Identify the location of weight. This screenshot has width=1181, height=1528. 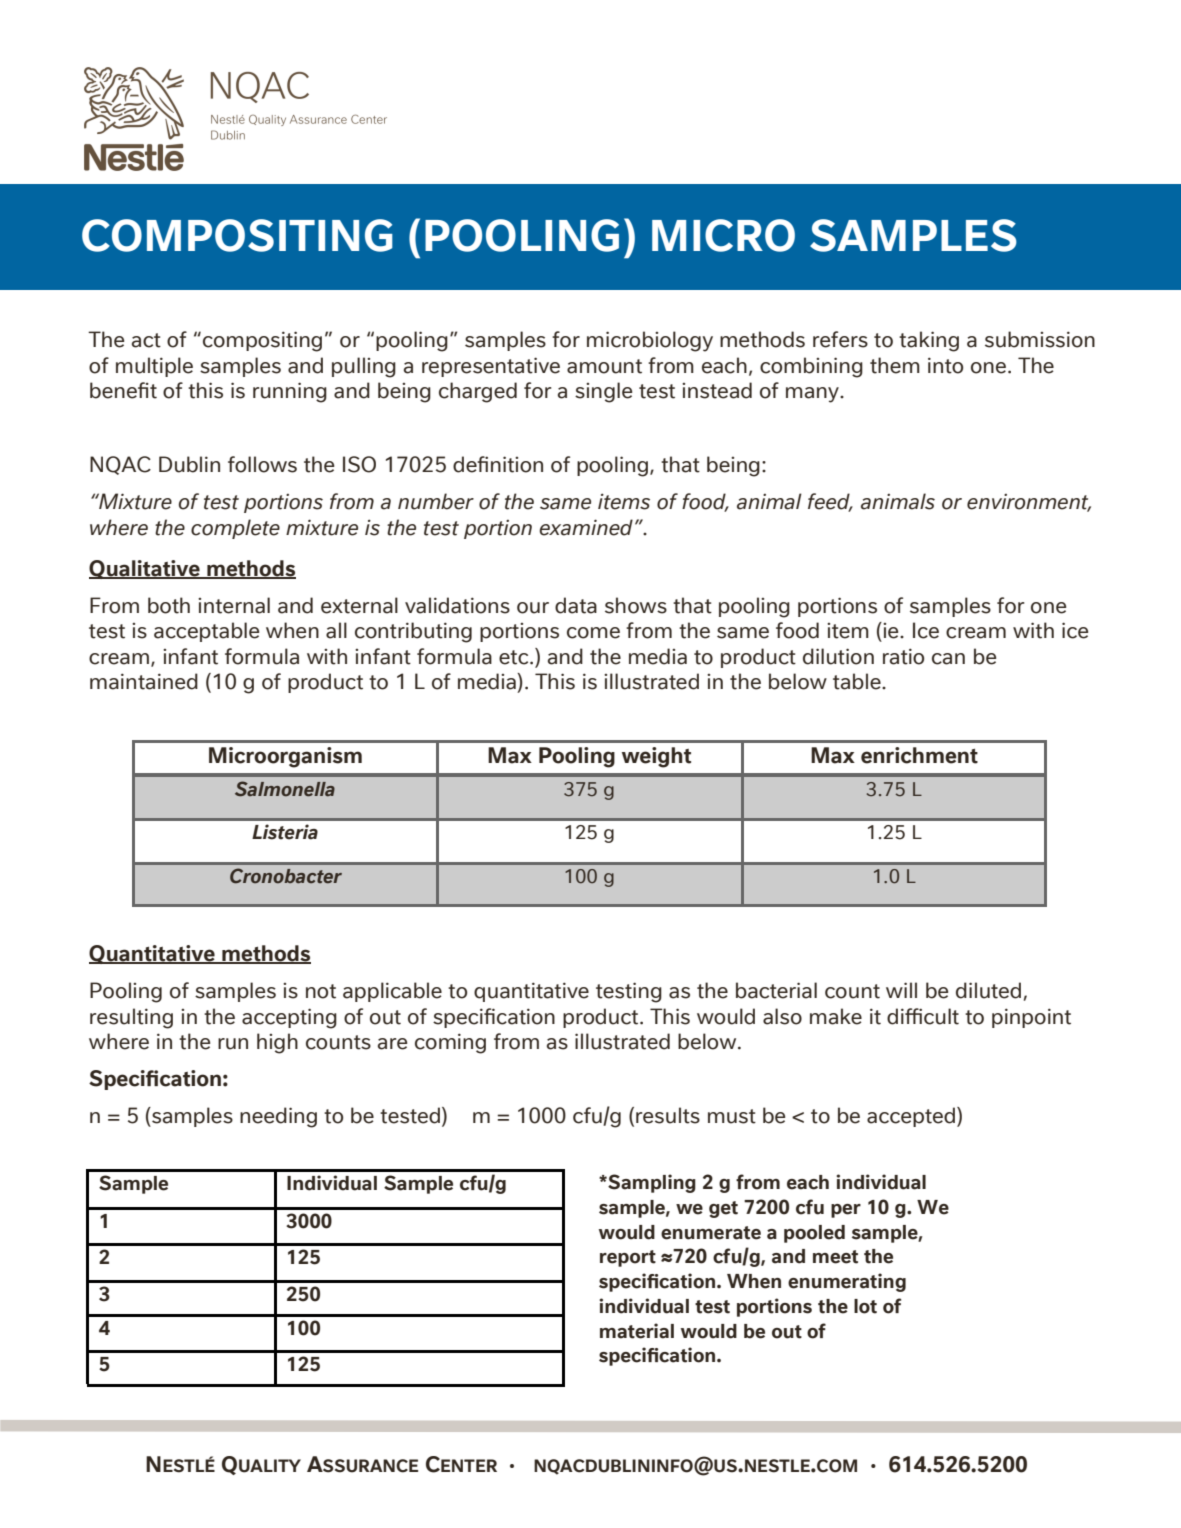
(656, 757).
